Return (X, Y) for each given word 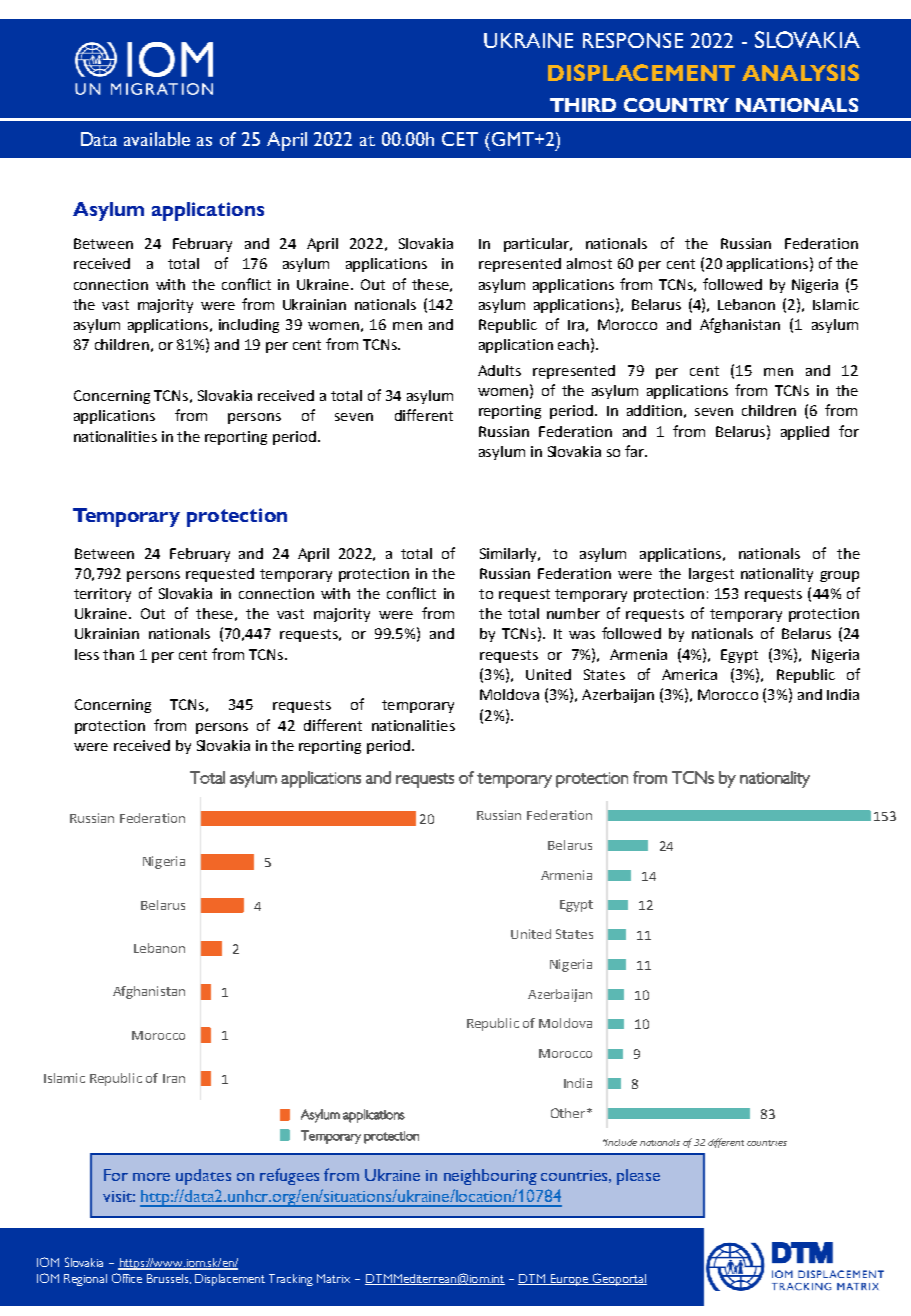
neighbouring (490, 1177)
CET (460, 139)
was (582, 635)
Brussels (169, 1279)
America (689, 674)
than (118, 654)
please (638, 1177)
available (157, 139)
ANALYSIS (800, 72)
